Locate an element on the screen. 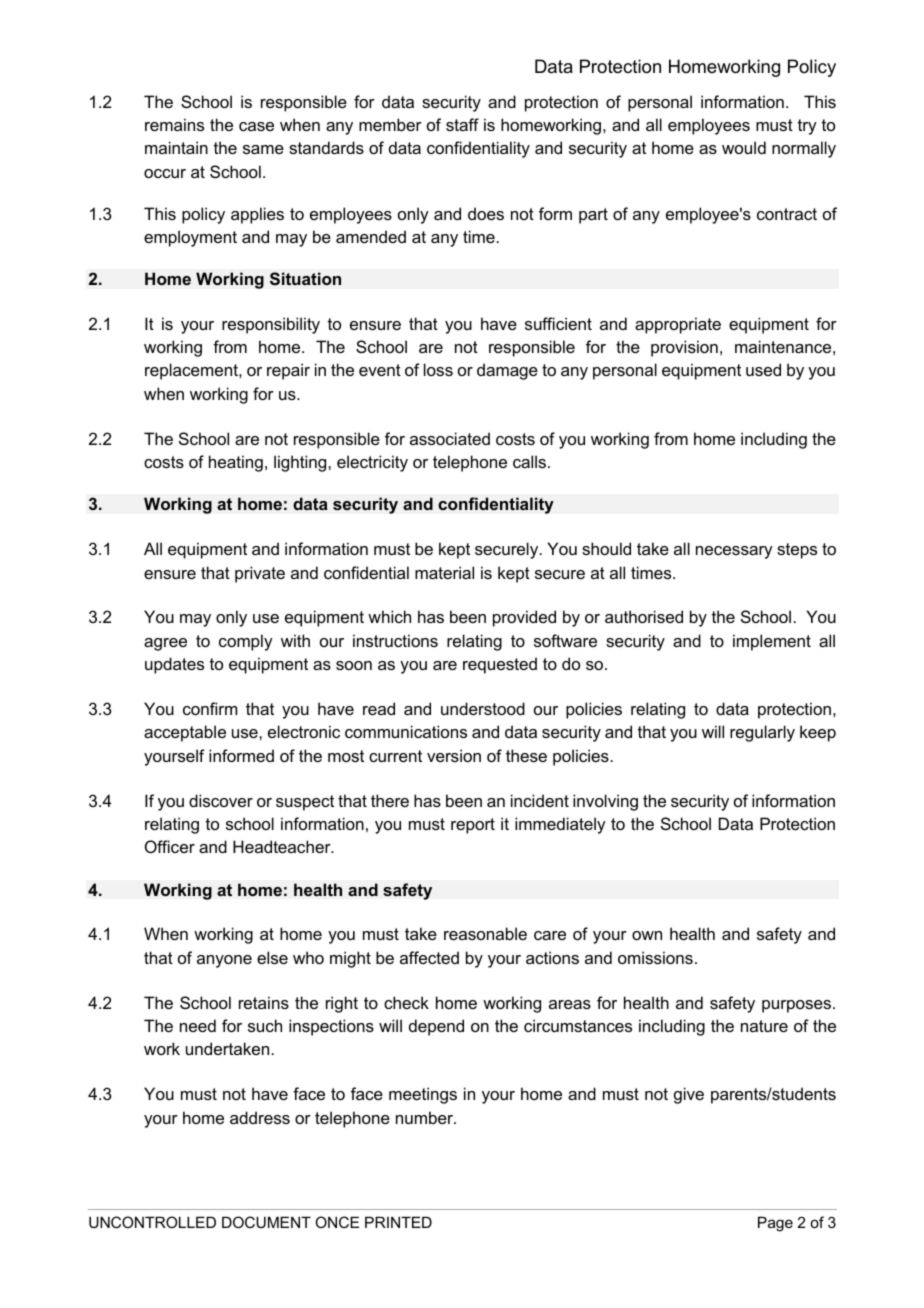  same is located at coordinates (263, 149).
